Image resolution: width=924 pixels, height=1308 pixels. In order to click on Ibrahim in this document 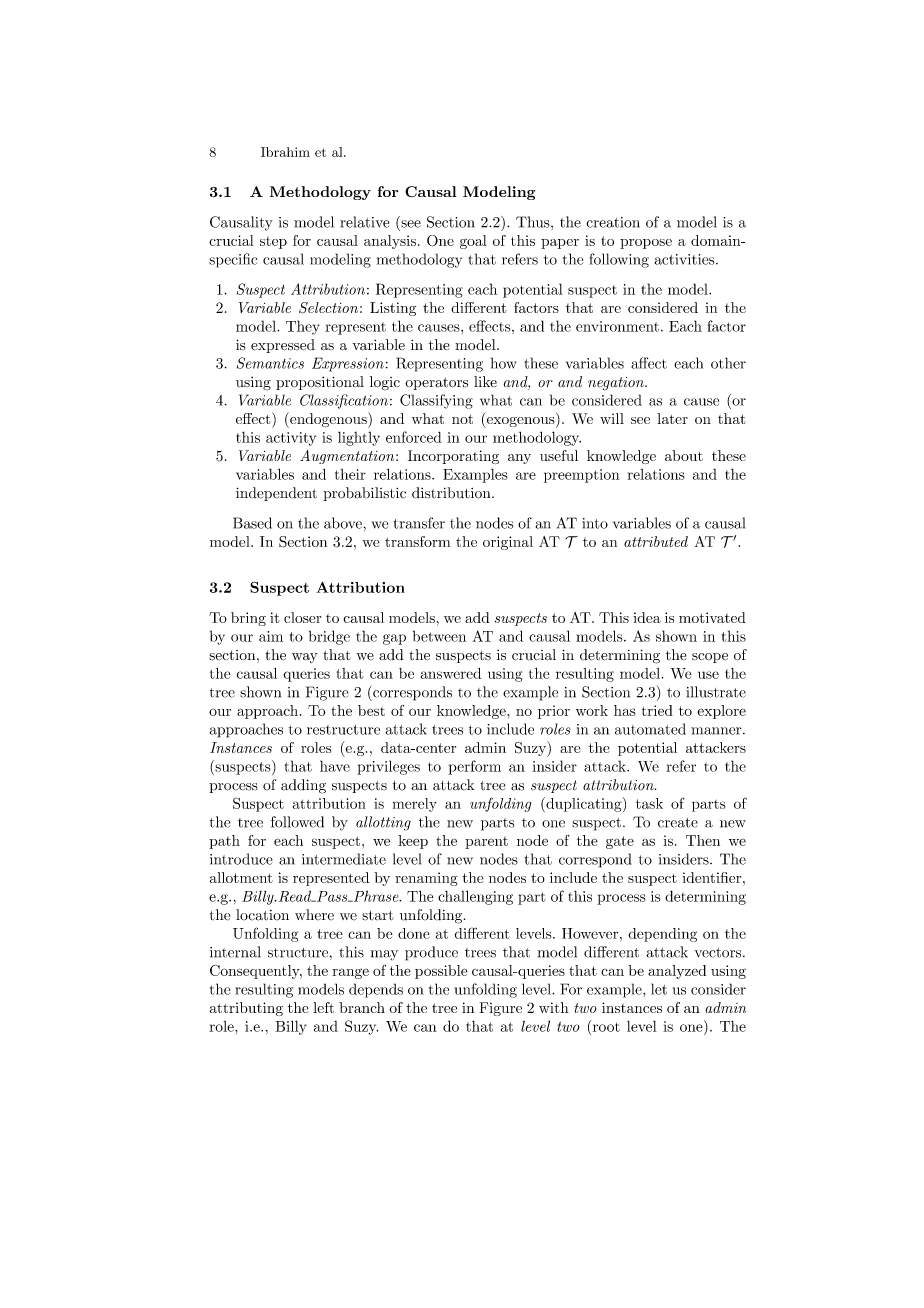, I will do `click(285, 152)`.
